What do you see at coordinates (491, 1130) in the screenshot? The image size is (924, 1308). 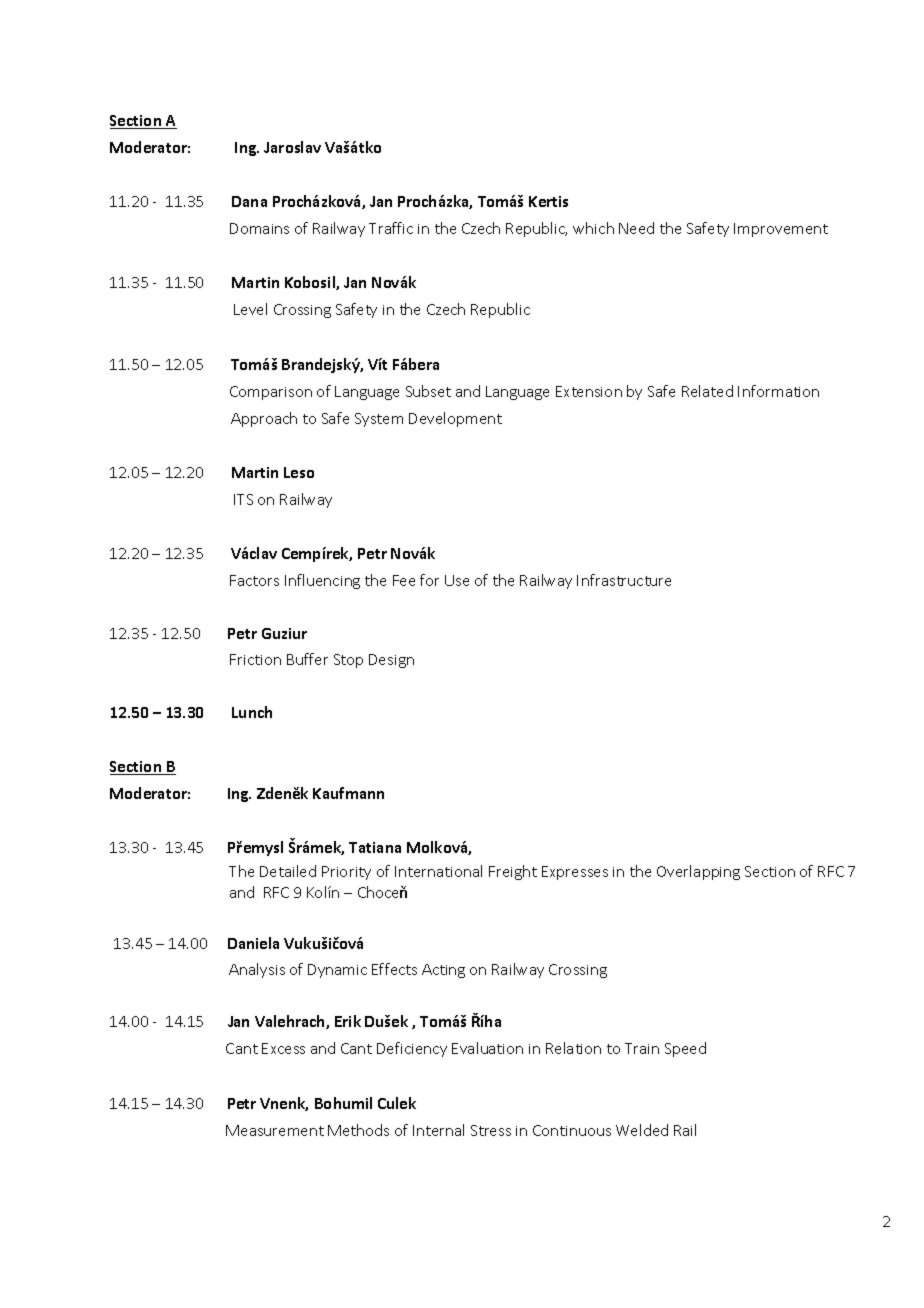 I see `Stress` at bounding box center [491, 1130].
